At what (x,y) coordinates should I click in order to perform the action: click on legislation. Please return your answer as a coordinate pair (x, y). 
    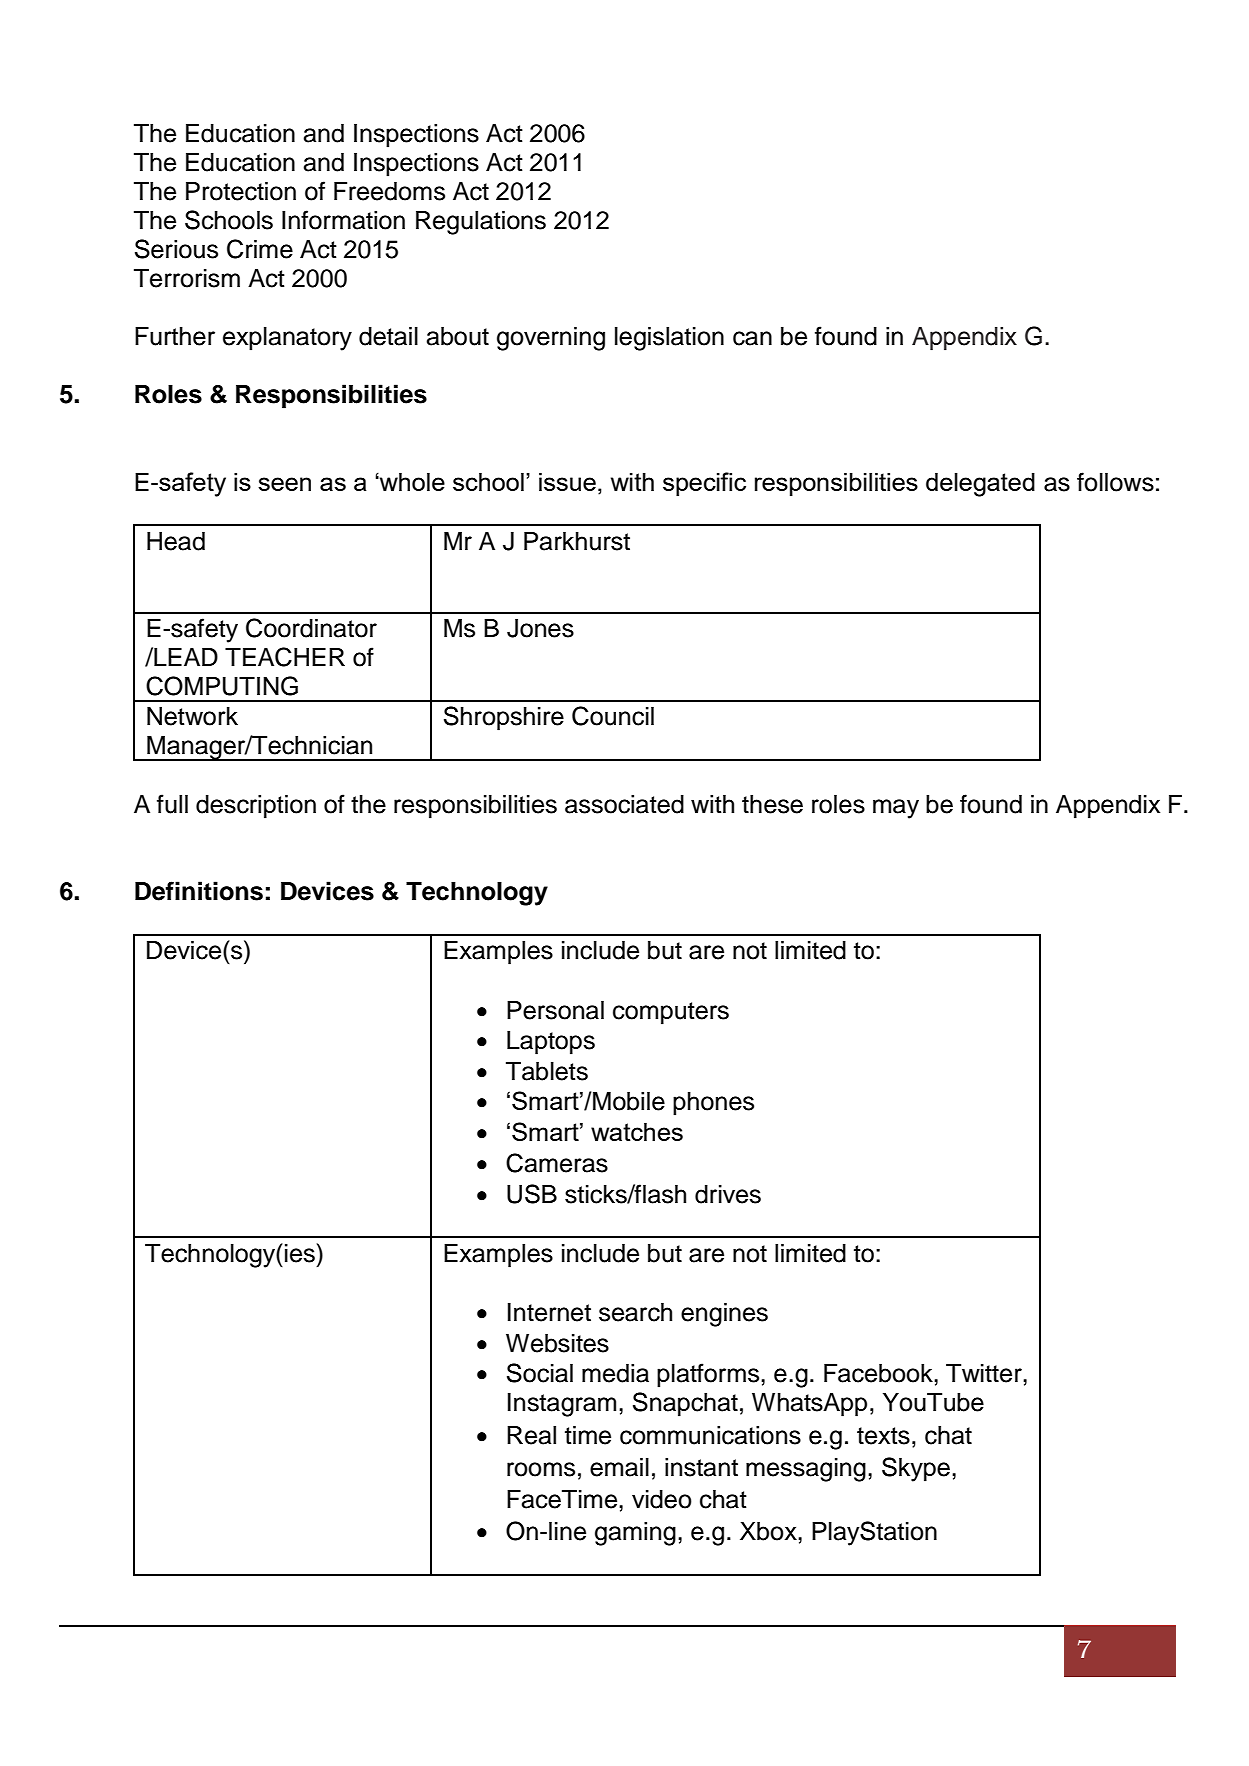
    Looking at the image, I should click on (669, 339).
